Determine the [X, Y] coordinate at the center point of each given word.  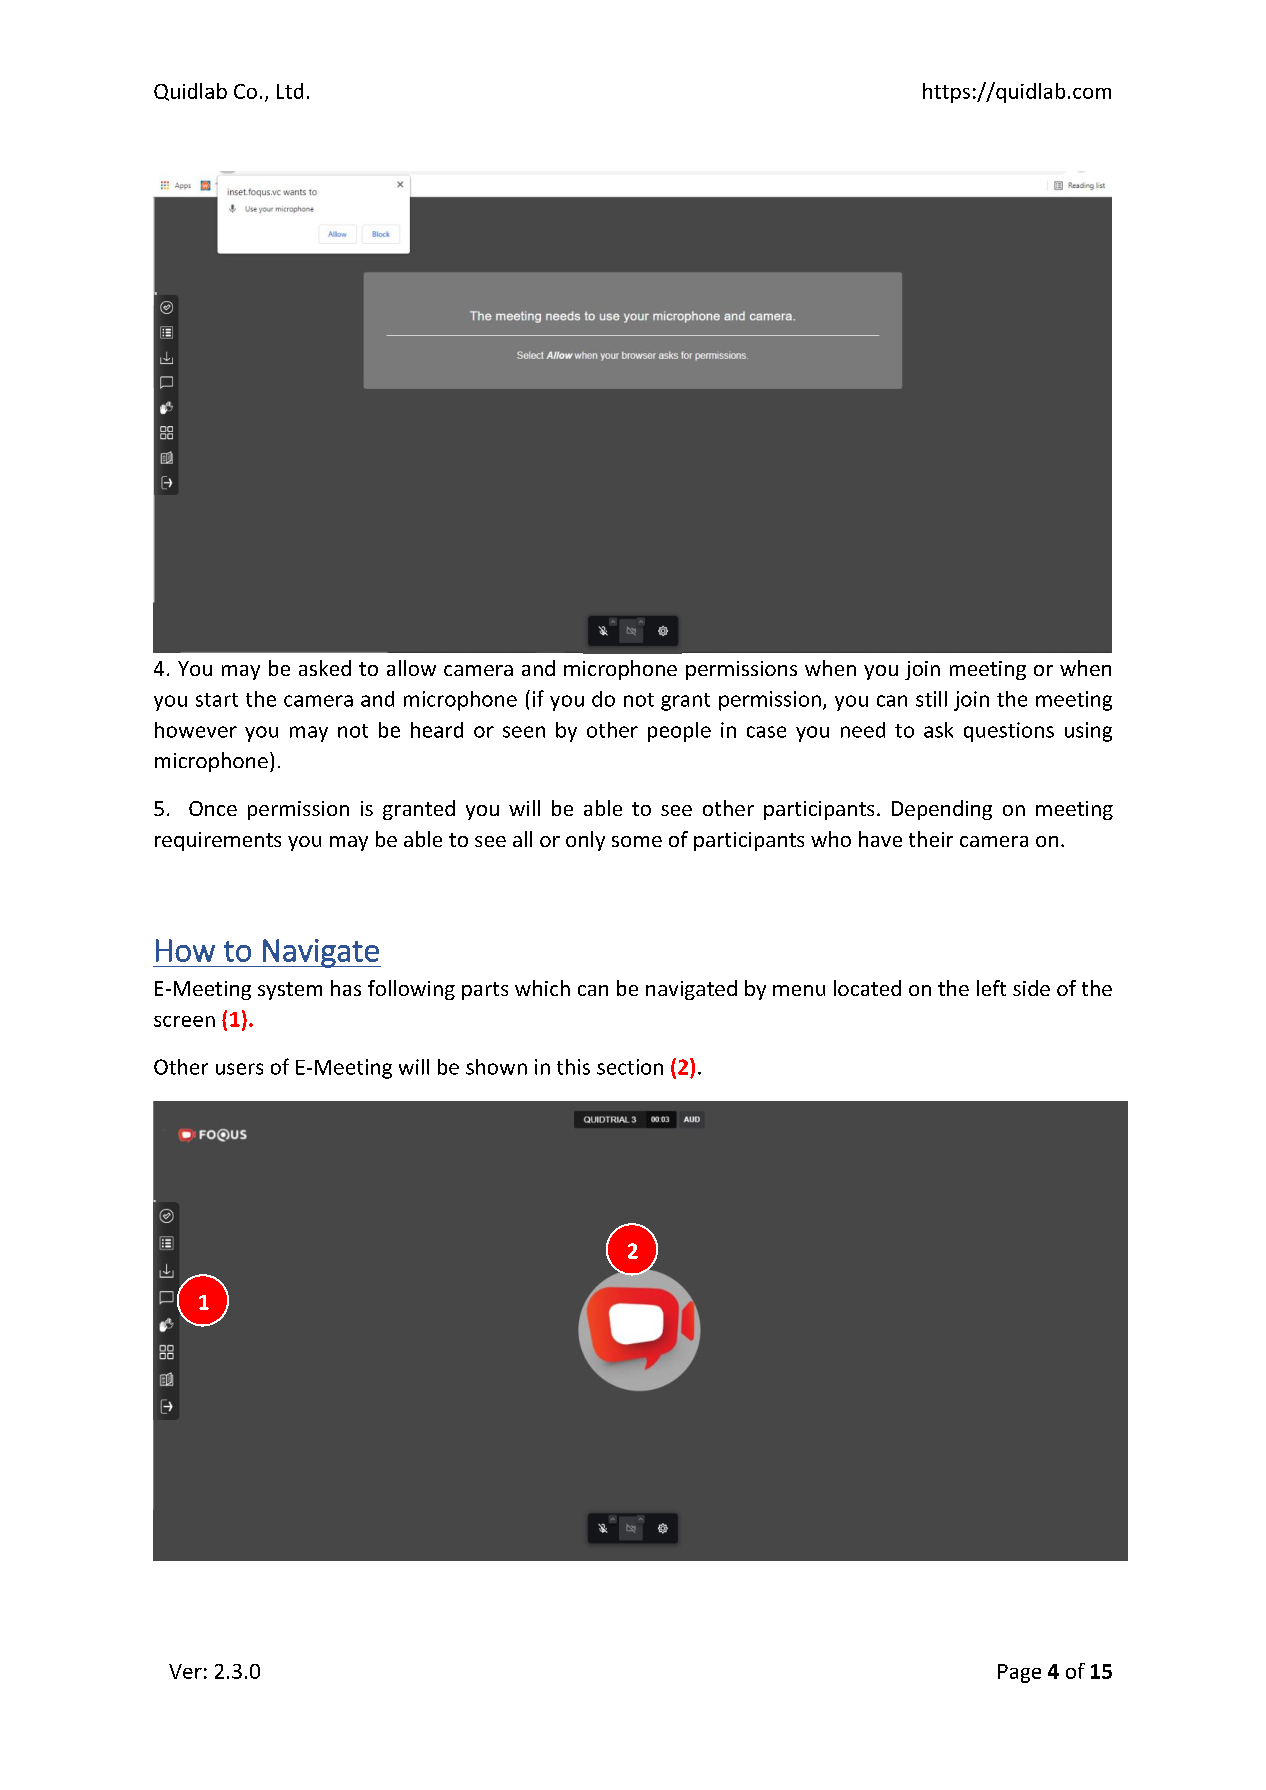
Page [1019, 1673]
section [630, 1067]
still [931, 699]
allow [411, 668]
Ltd [290, 91]
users [239, 1069]
